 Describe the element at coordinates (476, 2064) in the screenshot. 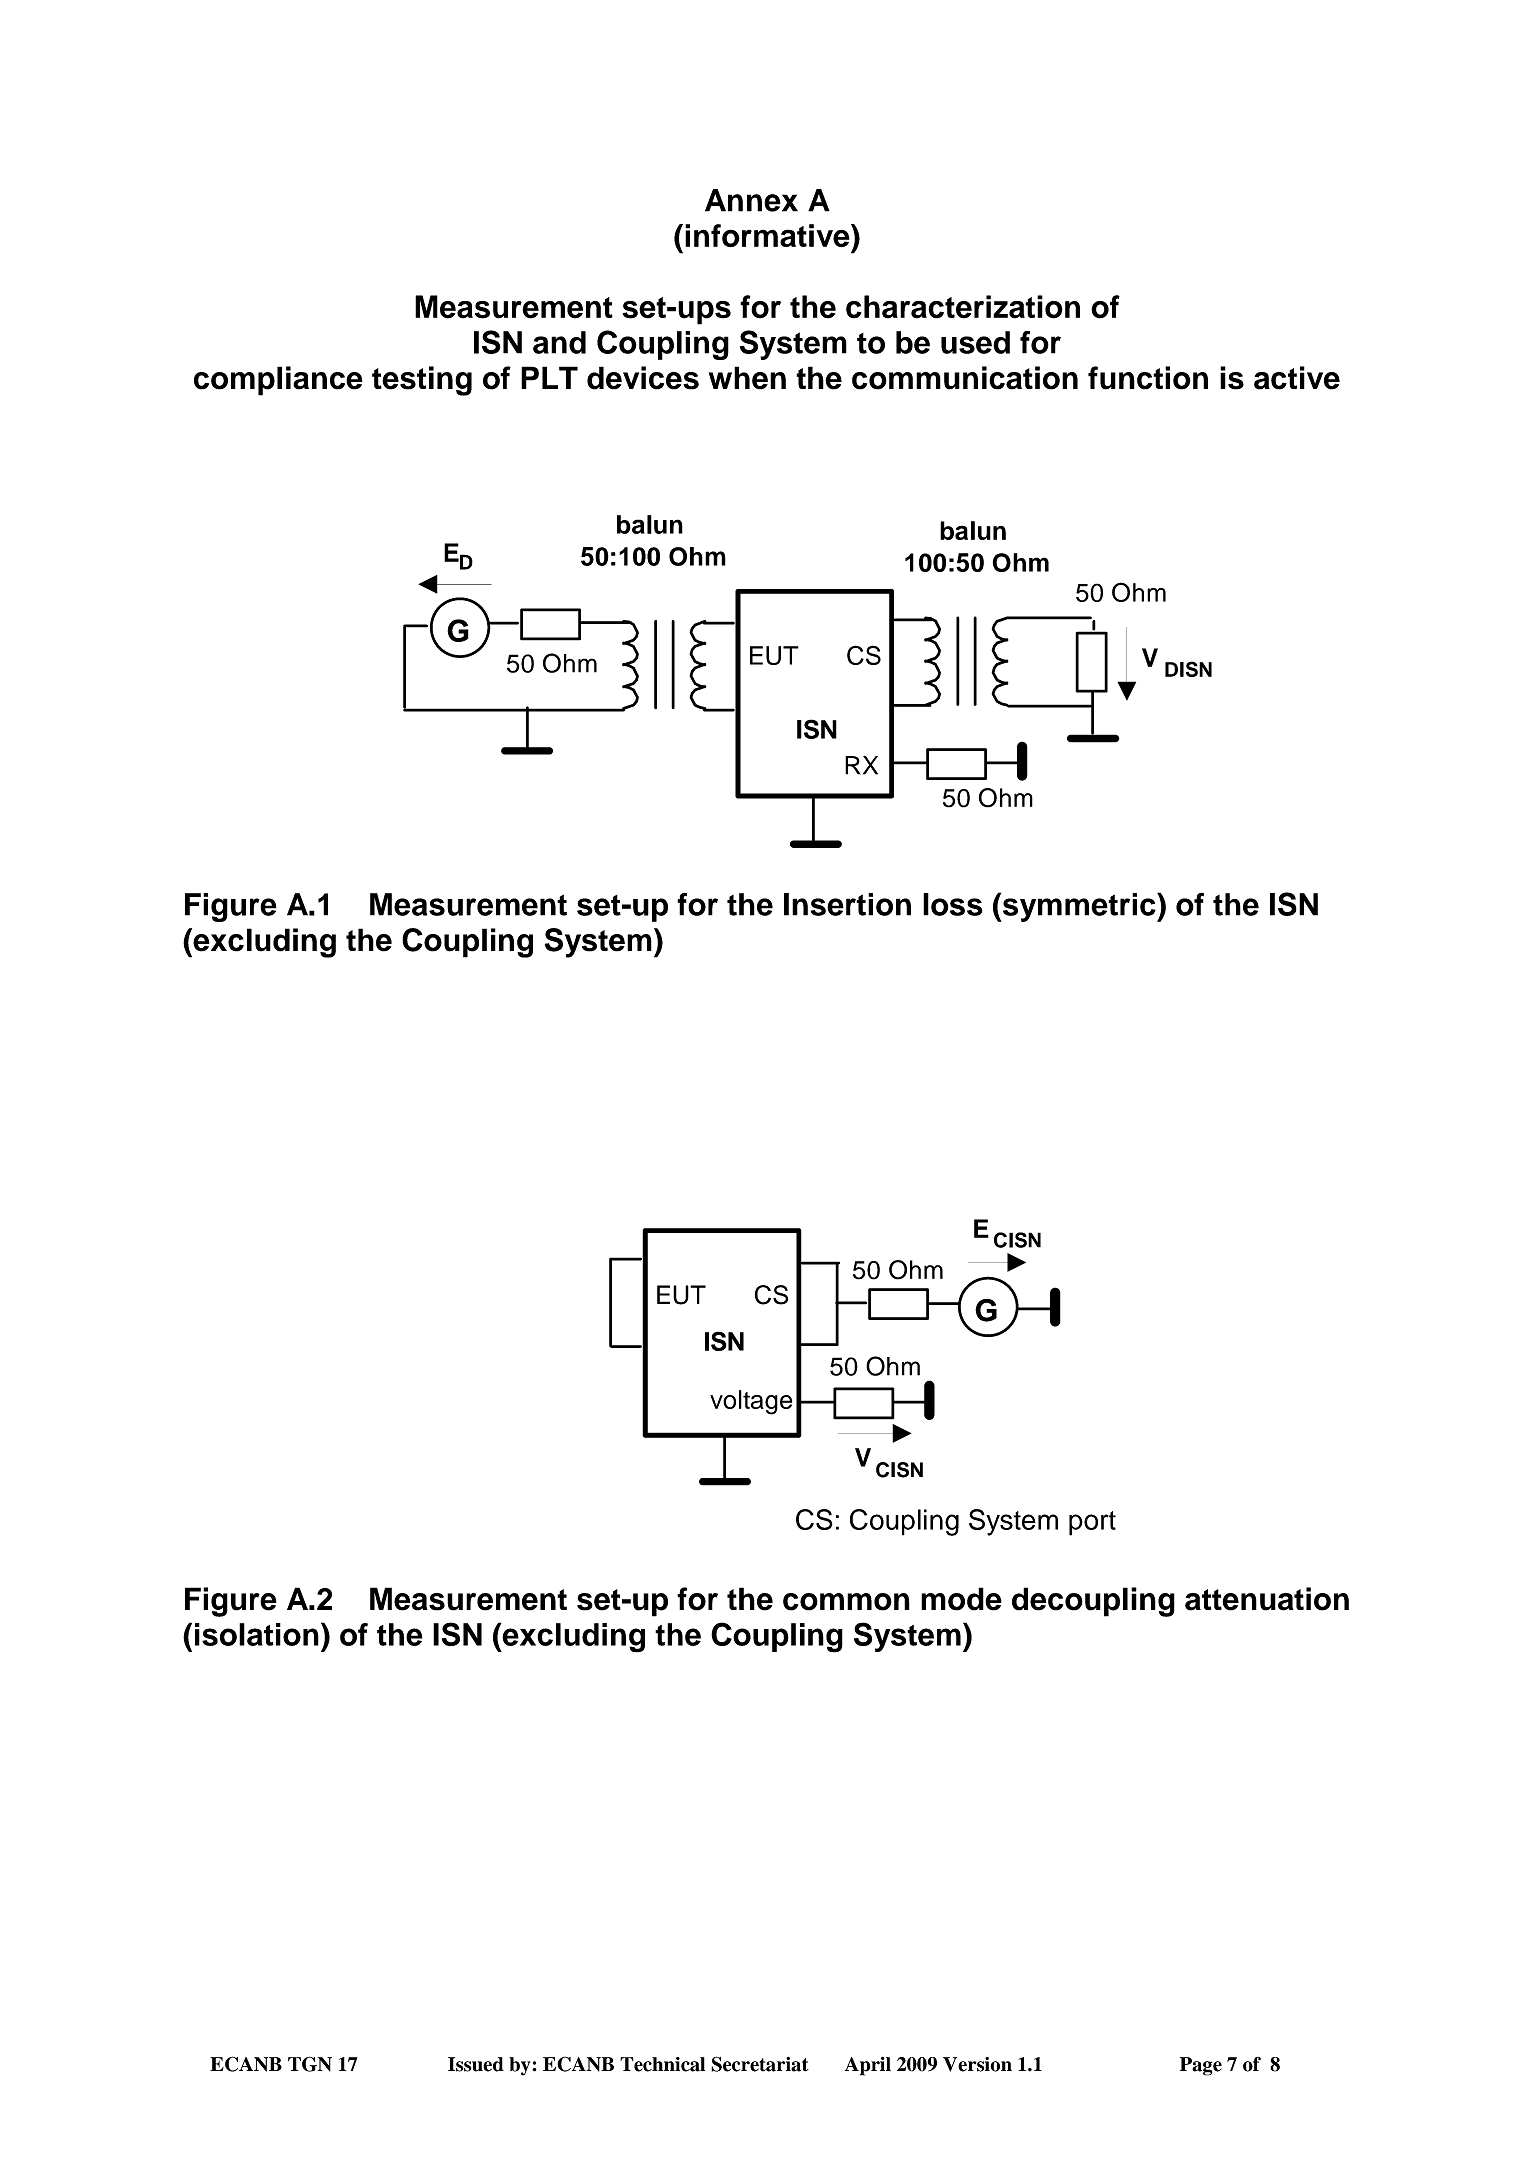

I see `Issued` at that location.
